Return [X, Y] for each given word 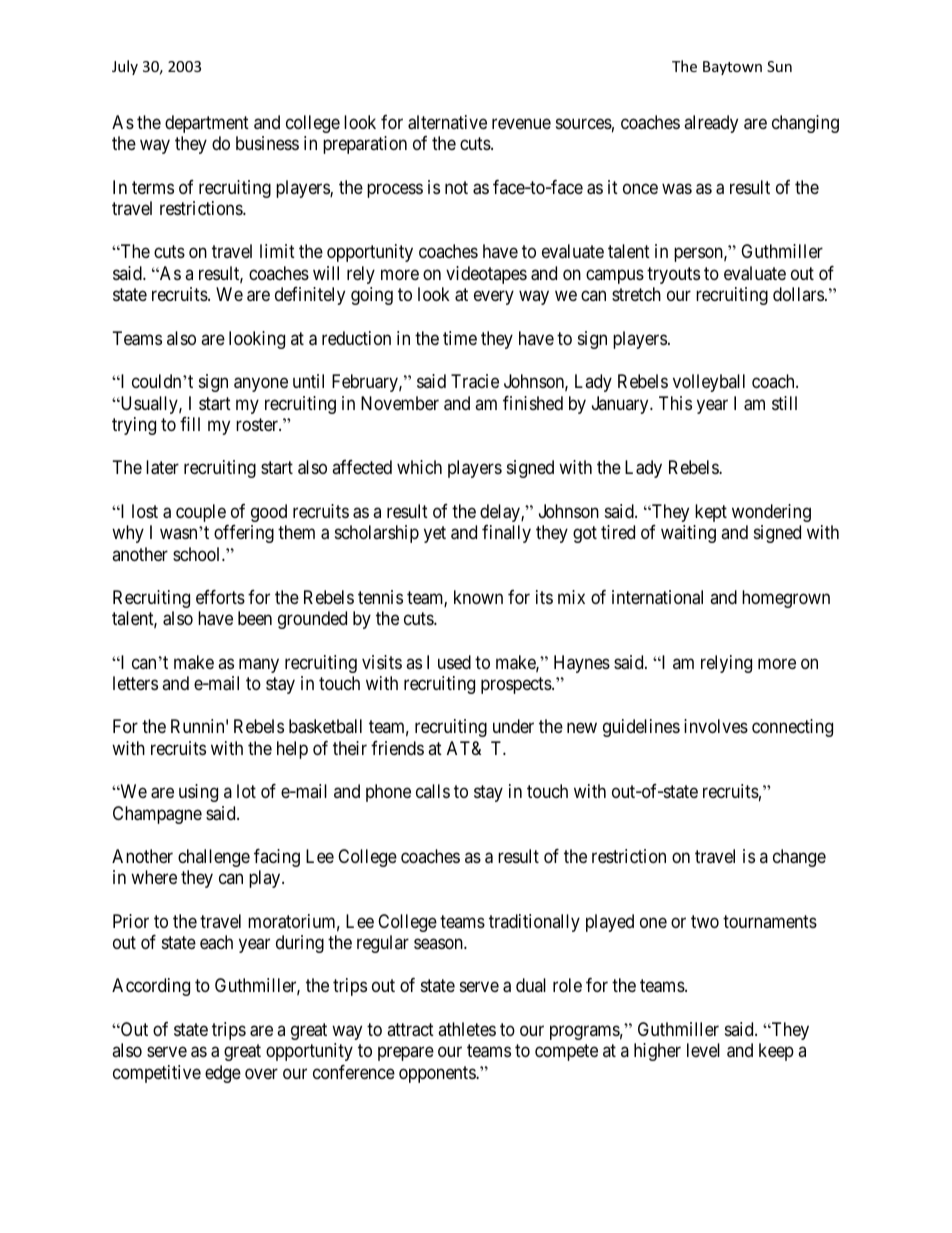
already [711, 124]
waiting [688, 534]
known [478, 597]
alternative [447, 122]
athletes [467, 1029]
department [207, 124]
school [198, 554]
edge [223, 1074]
